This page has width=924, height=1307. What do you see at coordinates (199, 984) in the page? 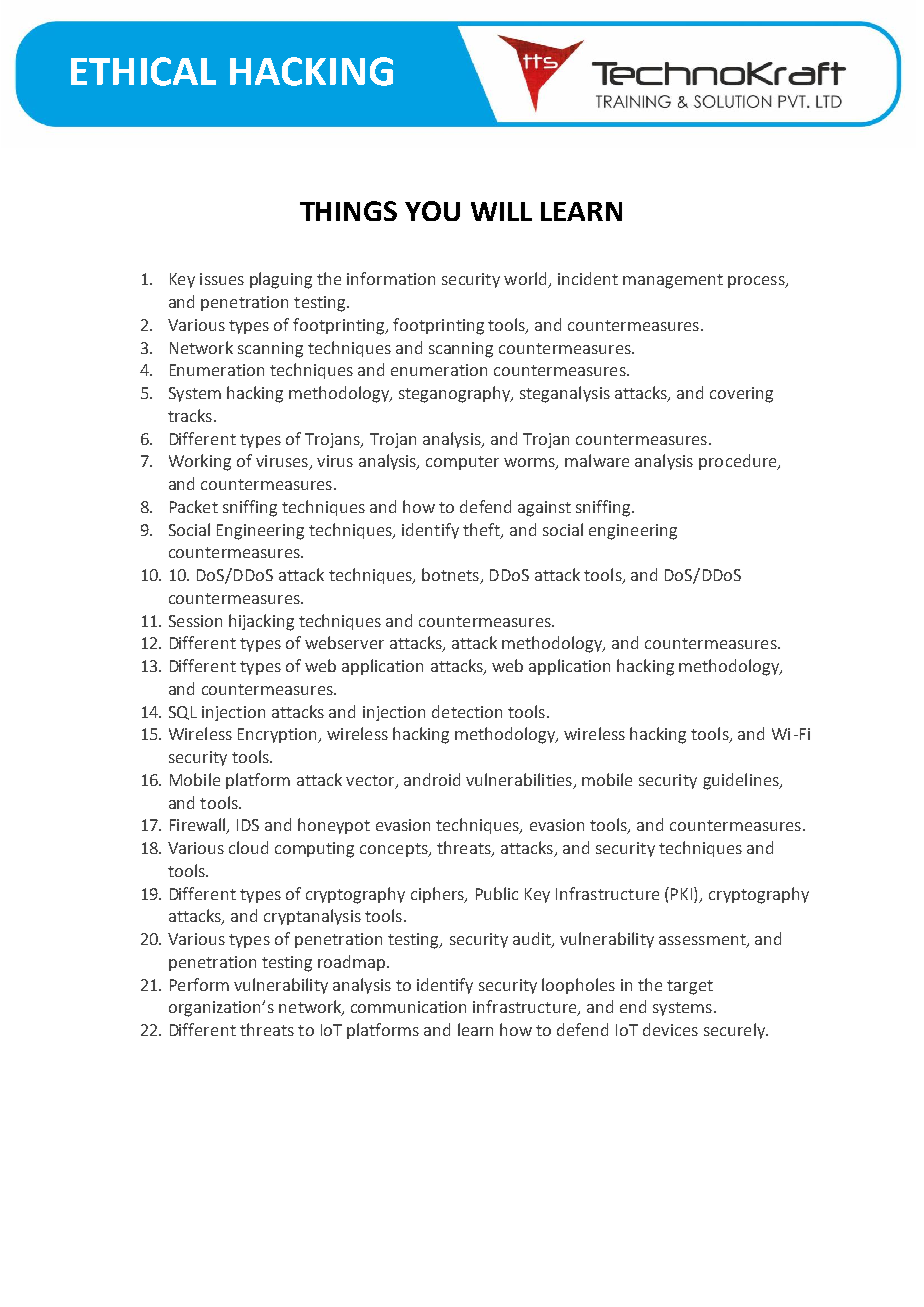
I see `Perform` at bounding box center [199, 984].
